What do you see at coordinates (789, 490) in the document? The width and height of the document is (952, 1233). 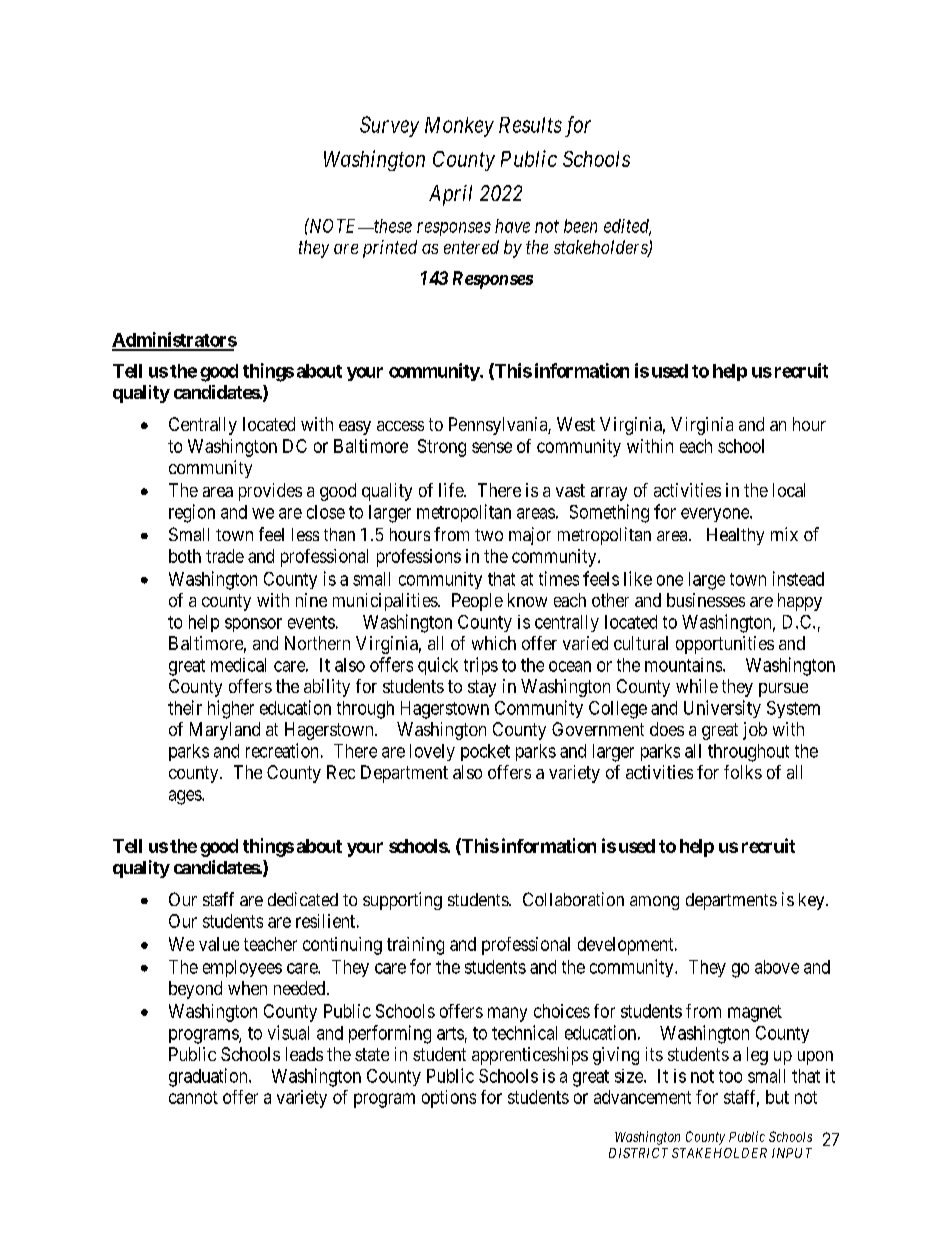 I see `local` at bounding box center [789, 490].
